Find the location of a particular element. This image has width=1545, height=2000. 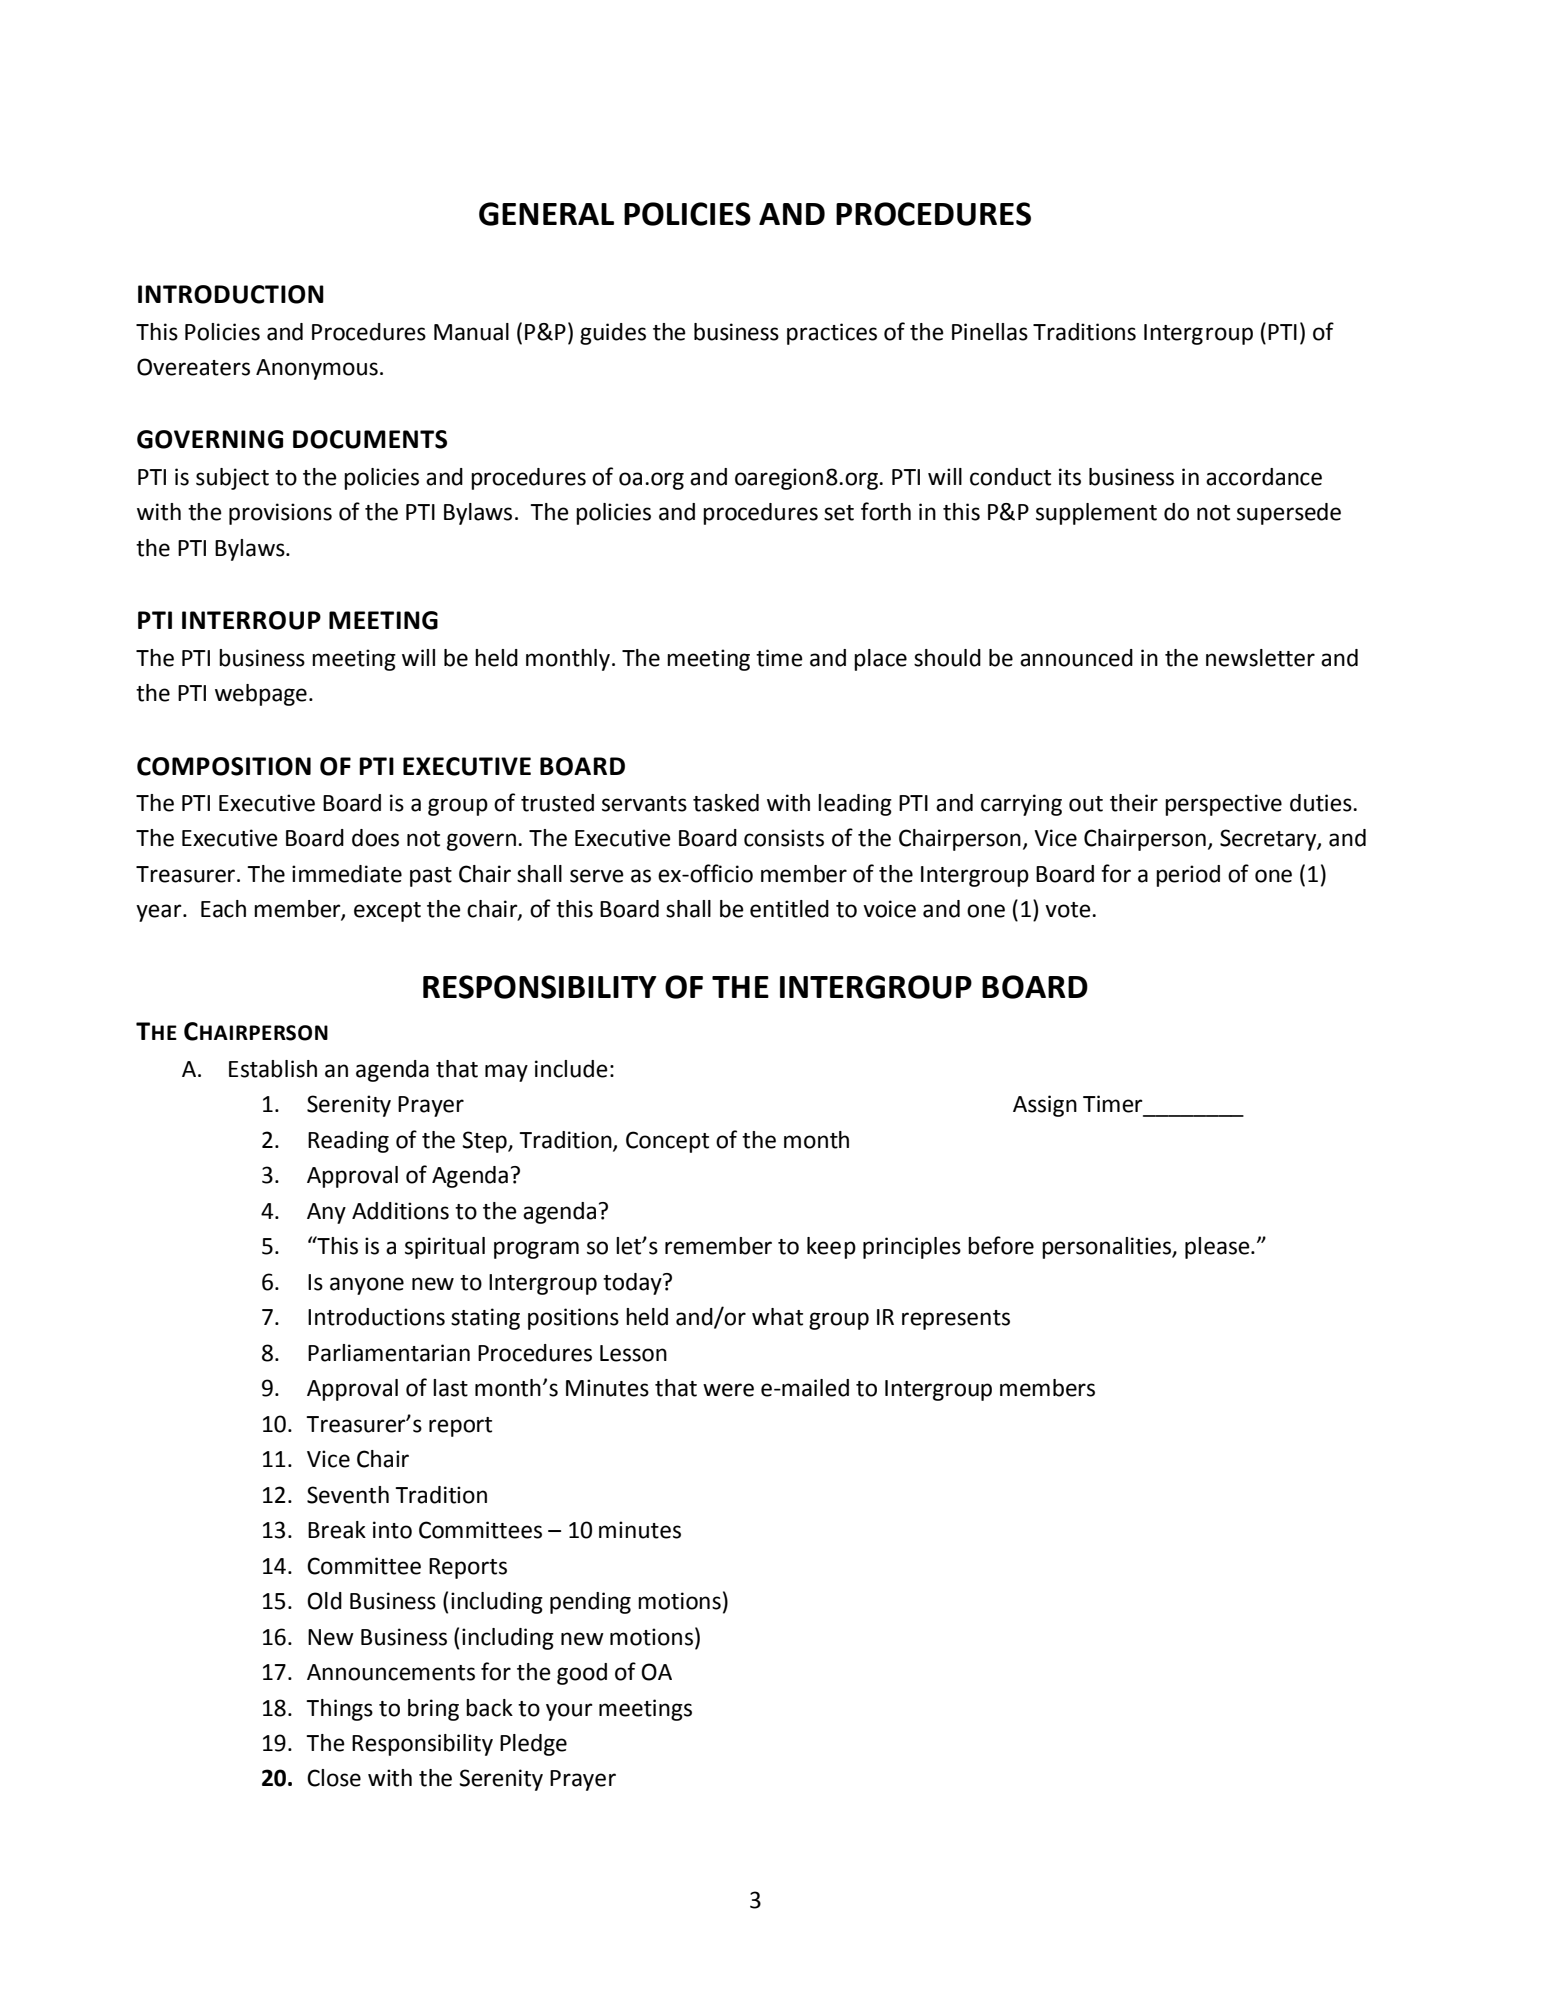

Anonymous is located at coordinates (317, 369).
